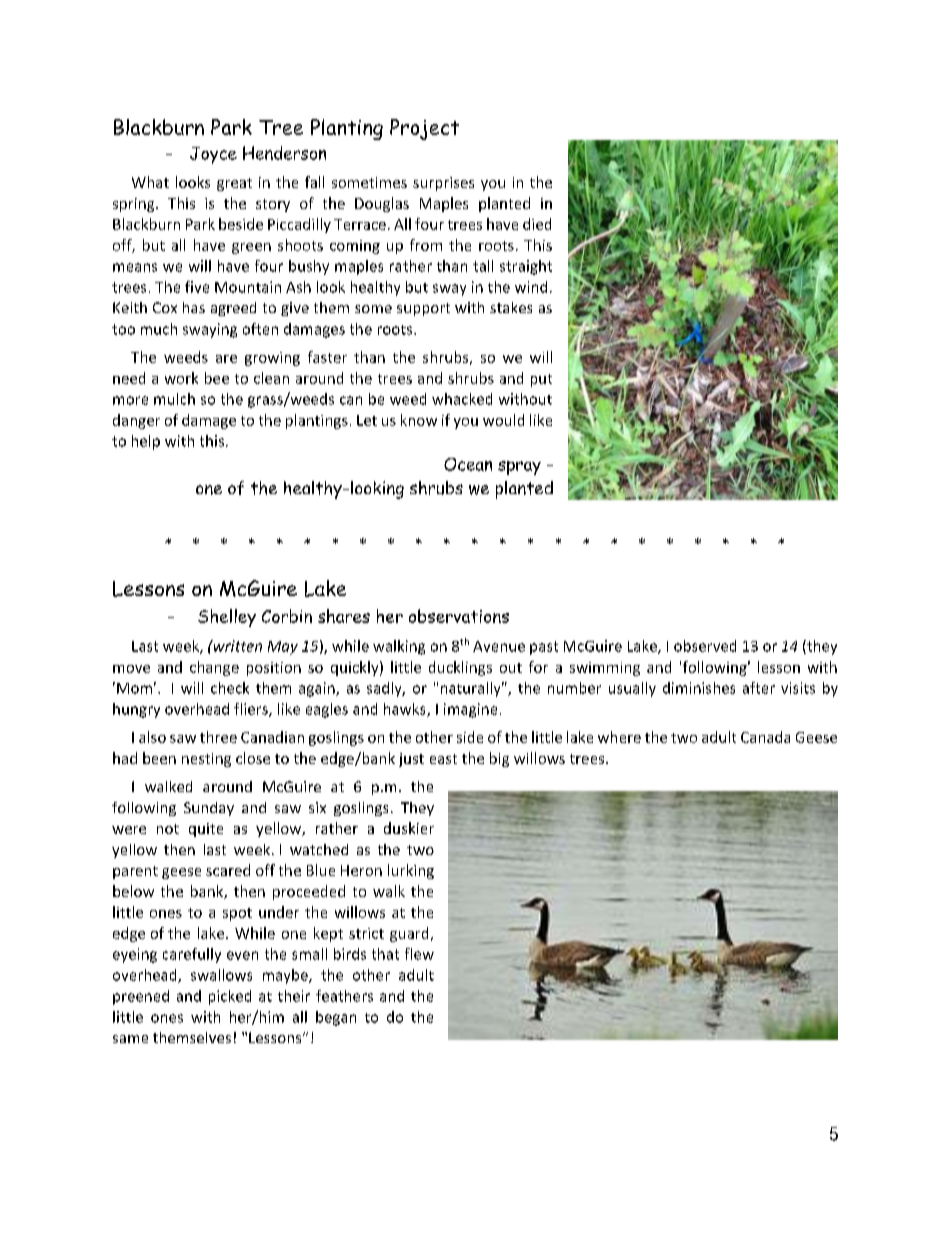 This document has height=1233, width=952. I want to click on picked, so click(230, 997).
